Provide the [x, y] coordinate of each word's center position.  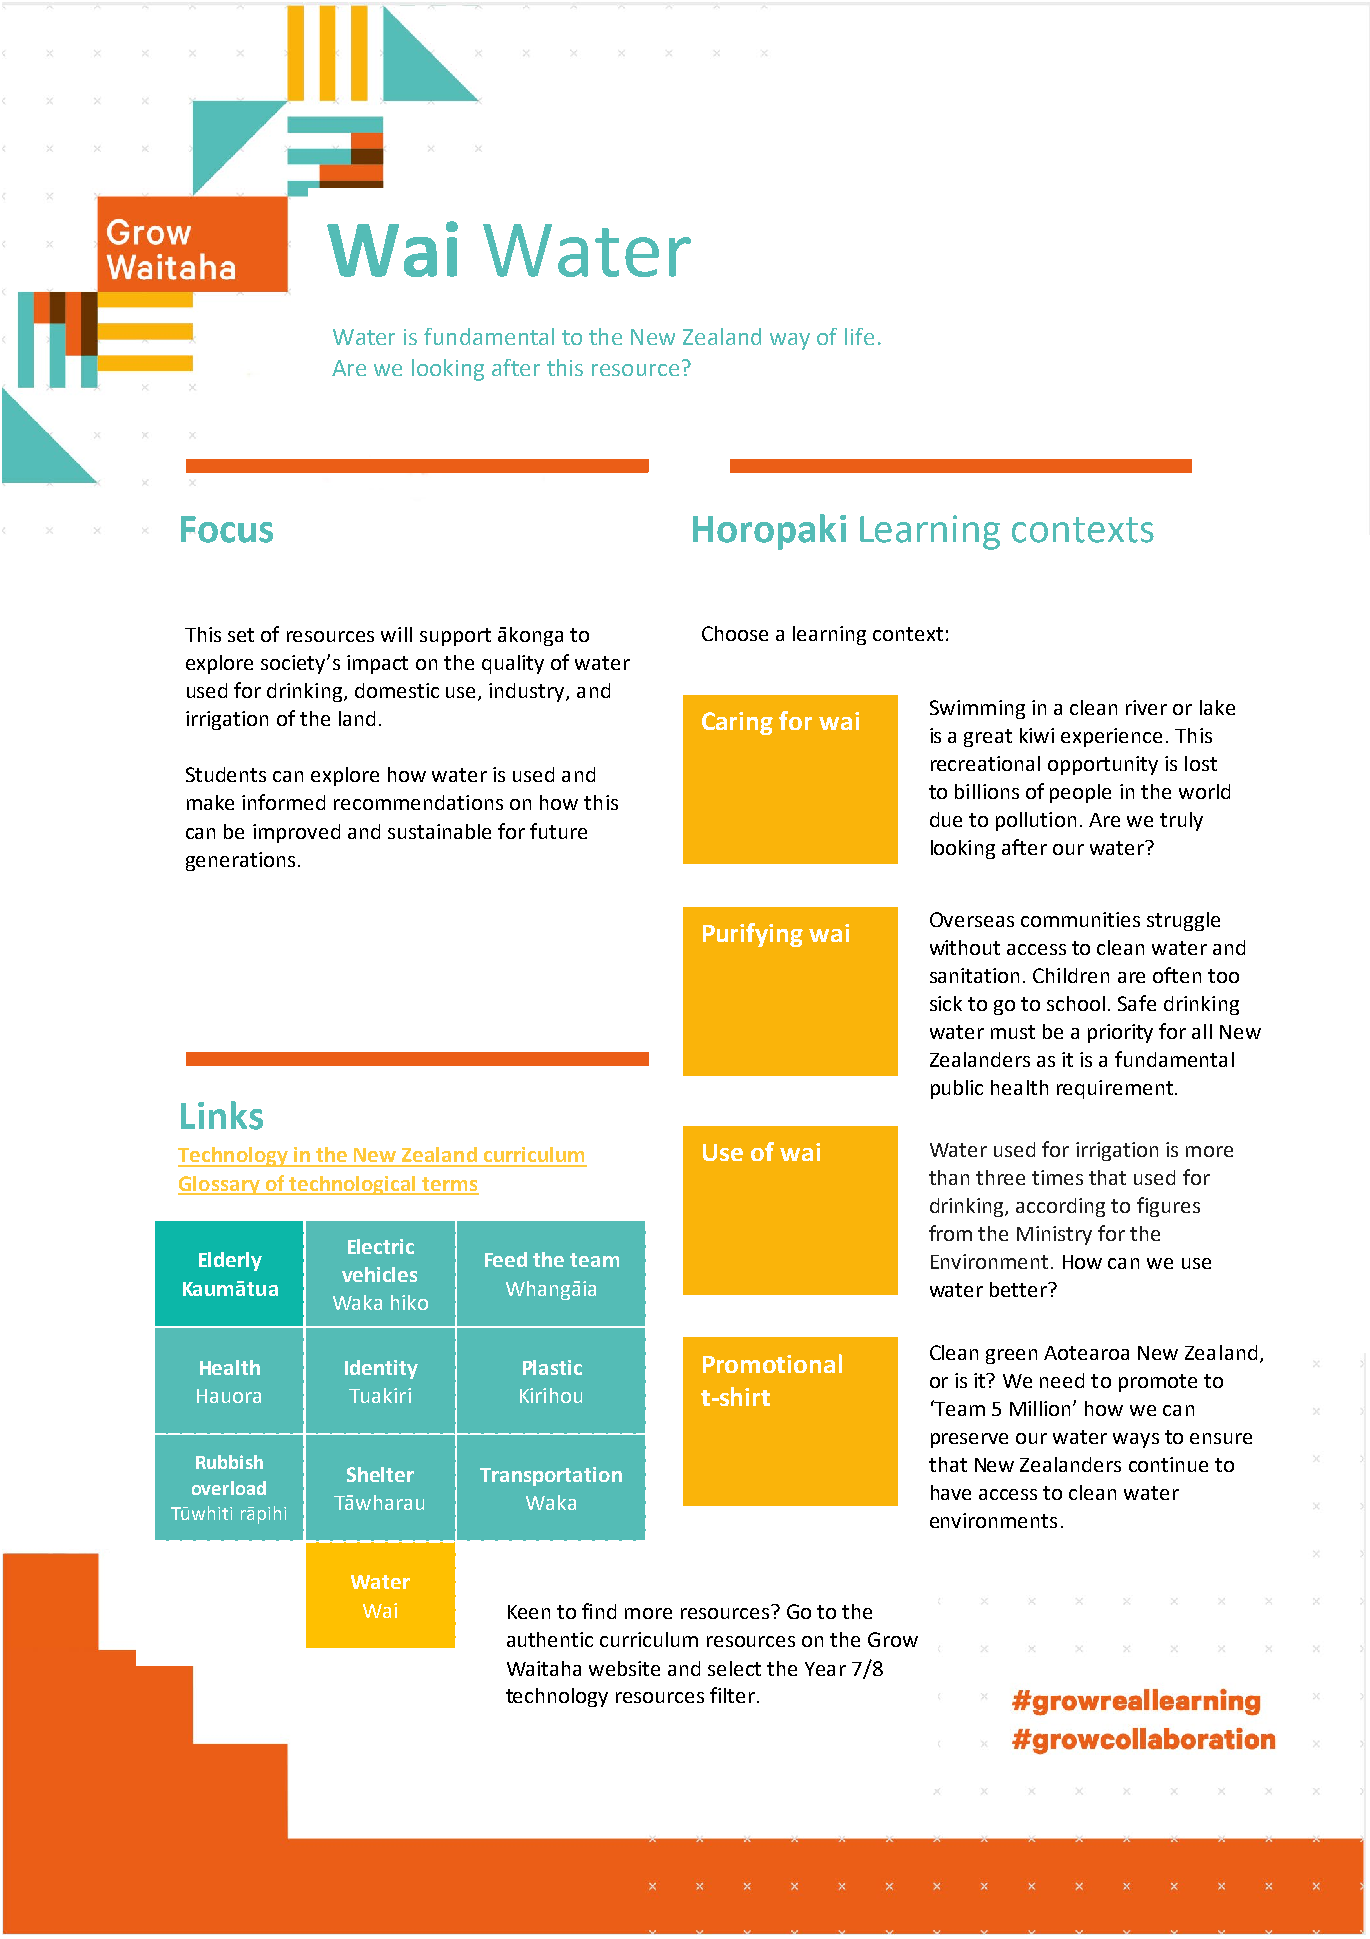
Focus [227, 529]
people [1080, 793]
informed [283, 802]
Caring [737, 723]
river [1146, 707]
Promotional [772, 1363]
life [859, 336]
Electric [381, 1246]
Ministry [1054, 1235]
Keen [529, 1612]
